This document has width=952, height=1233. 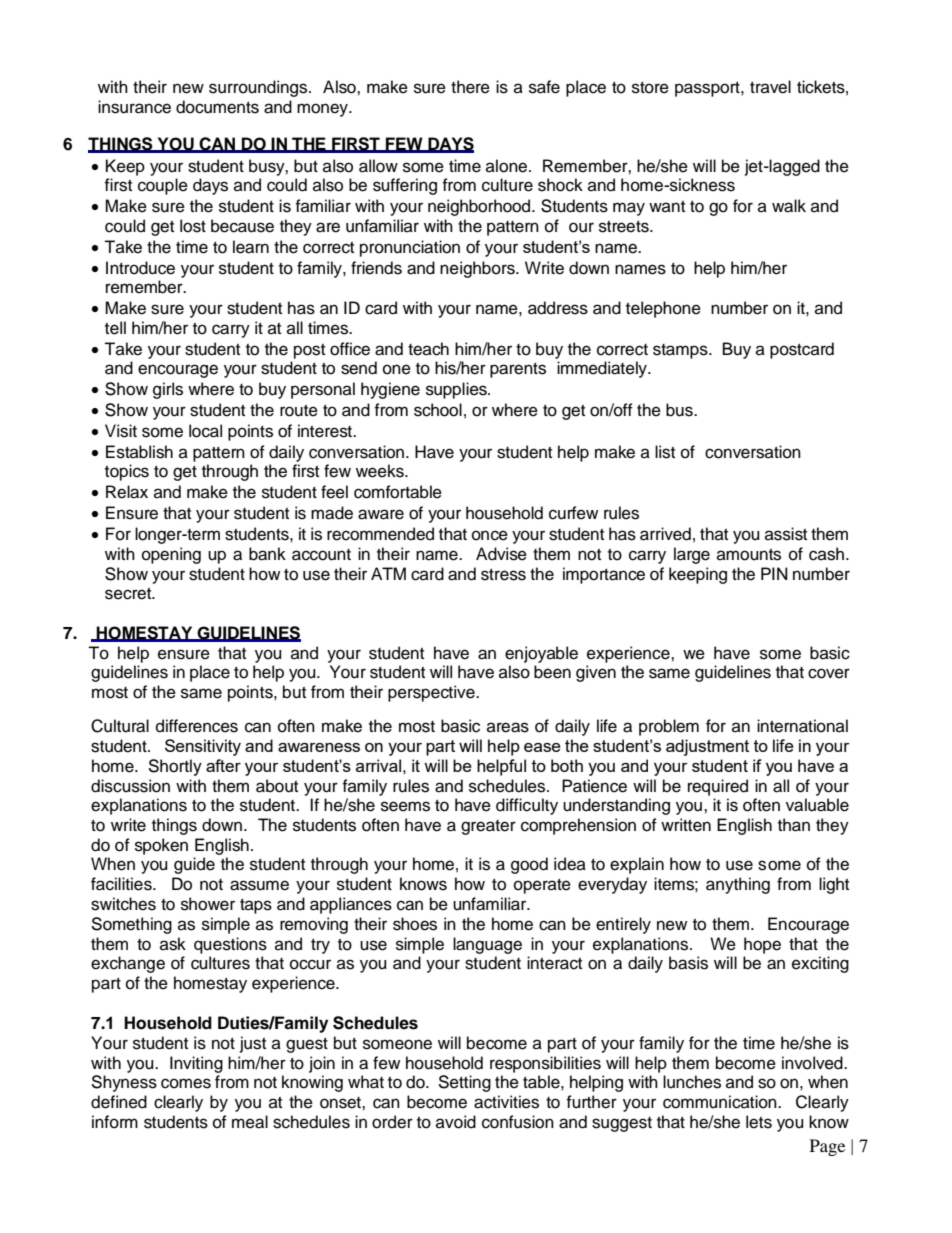 I want to click on travel, so click(x=770, y=87).
